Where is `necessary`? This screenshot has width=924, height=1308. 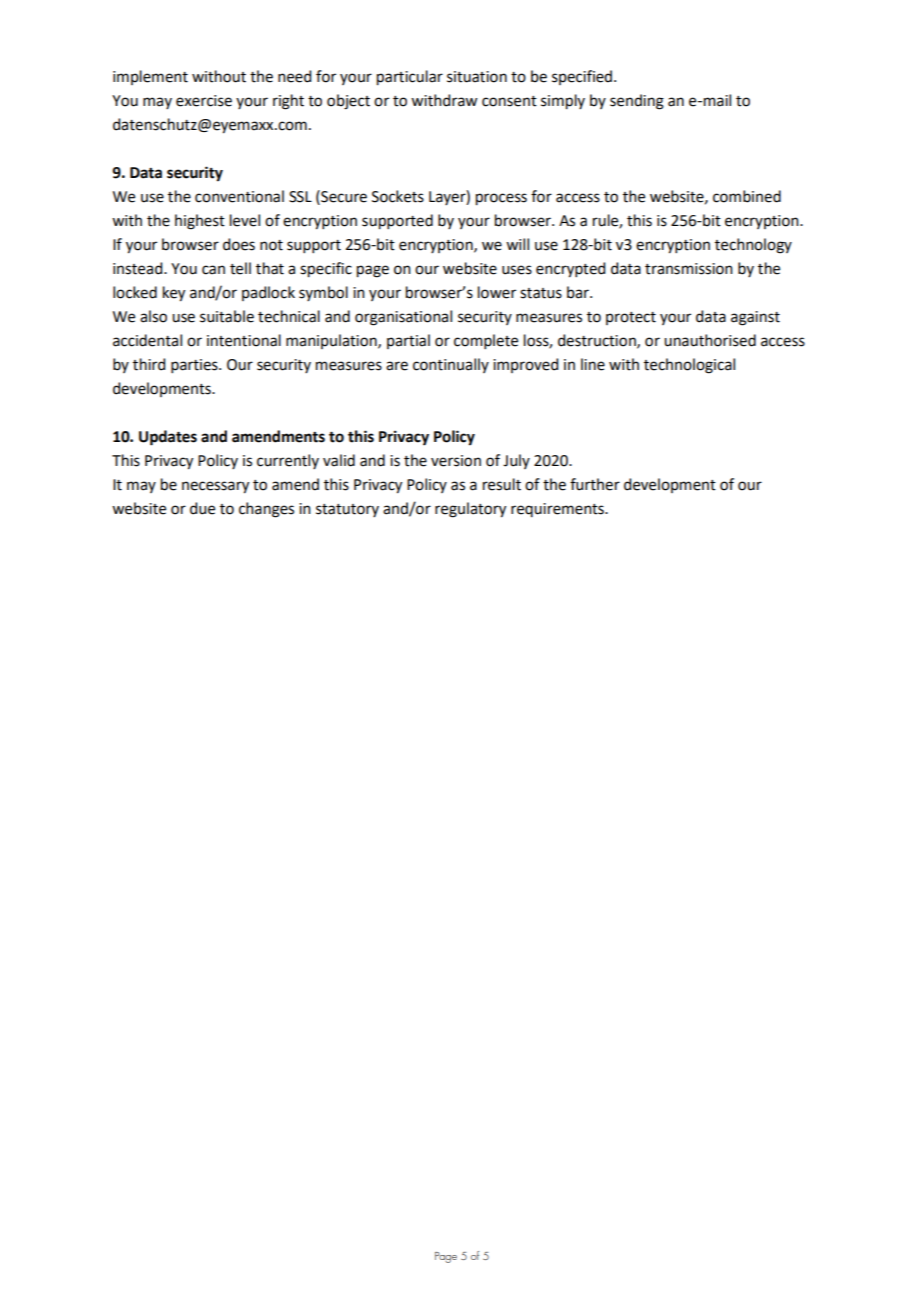
necessary is located at coordinates (215, 487).
